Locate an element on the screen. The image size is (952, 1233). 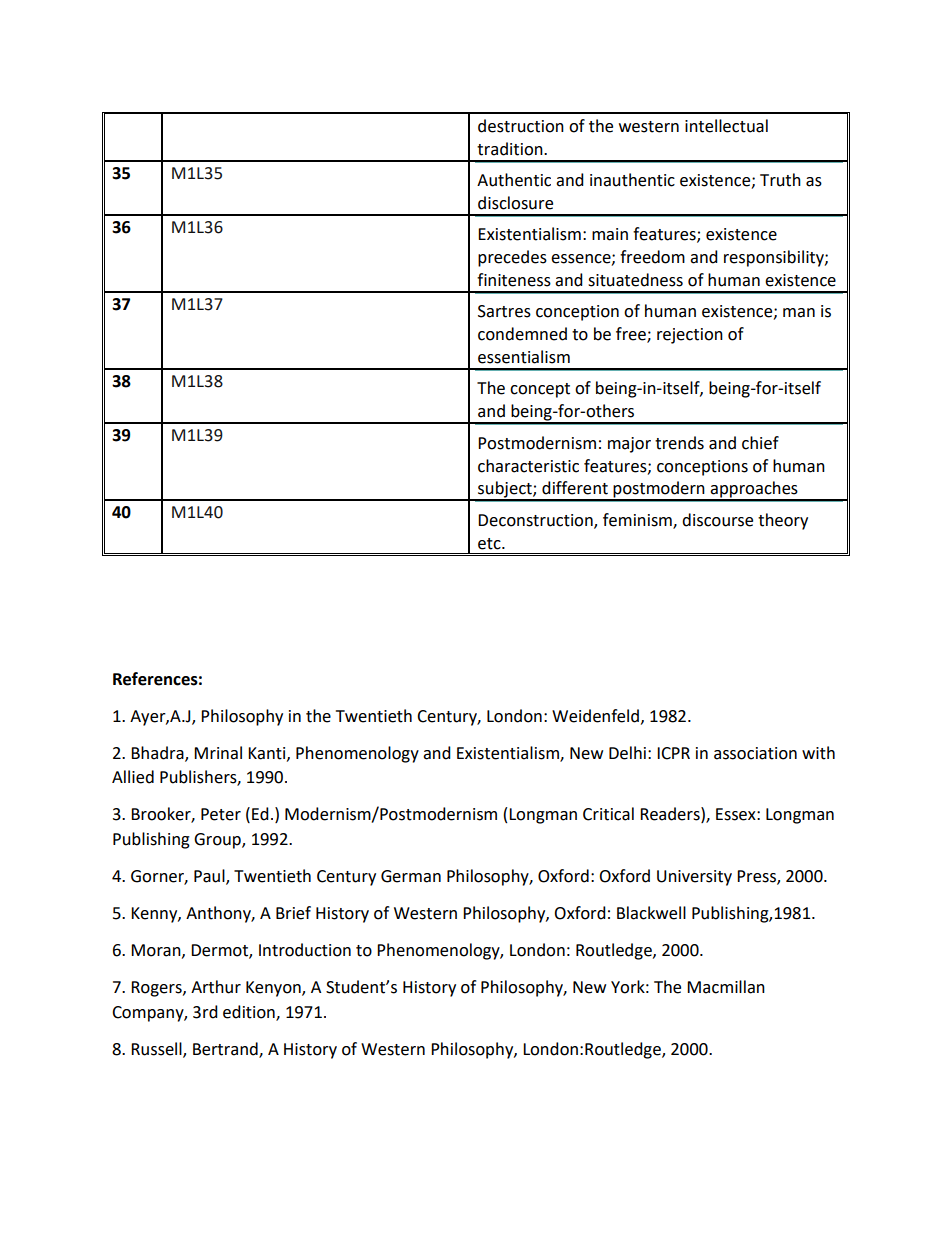
German is located at coordinates (411, 876).
